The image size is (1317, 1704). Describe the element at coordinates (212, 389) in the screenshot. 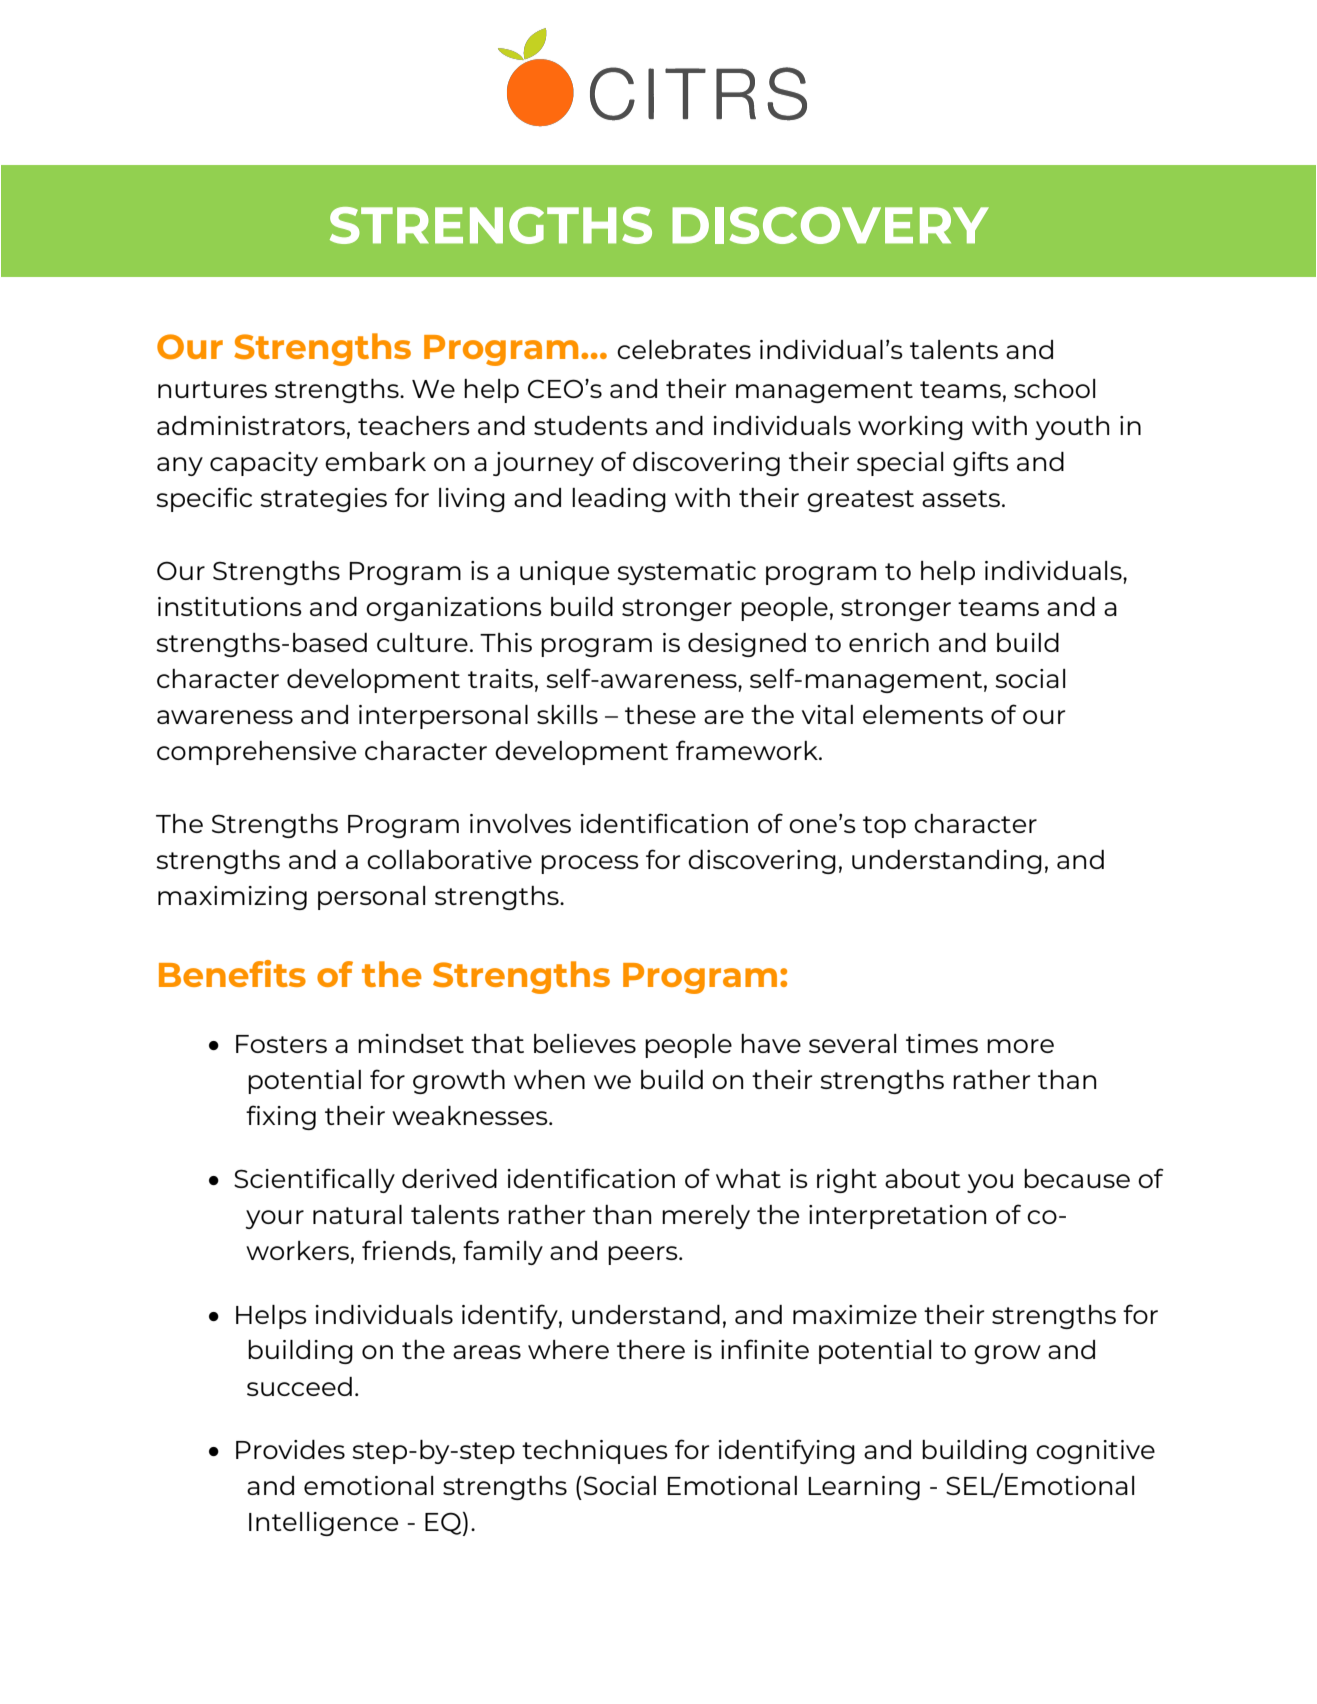

I see `nurtures` at that location.
